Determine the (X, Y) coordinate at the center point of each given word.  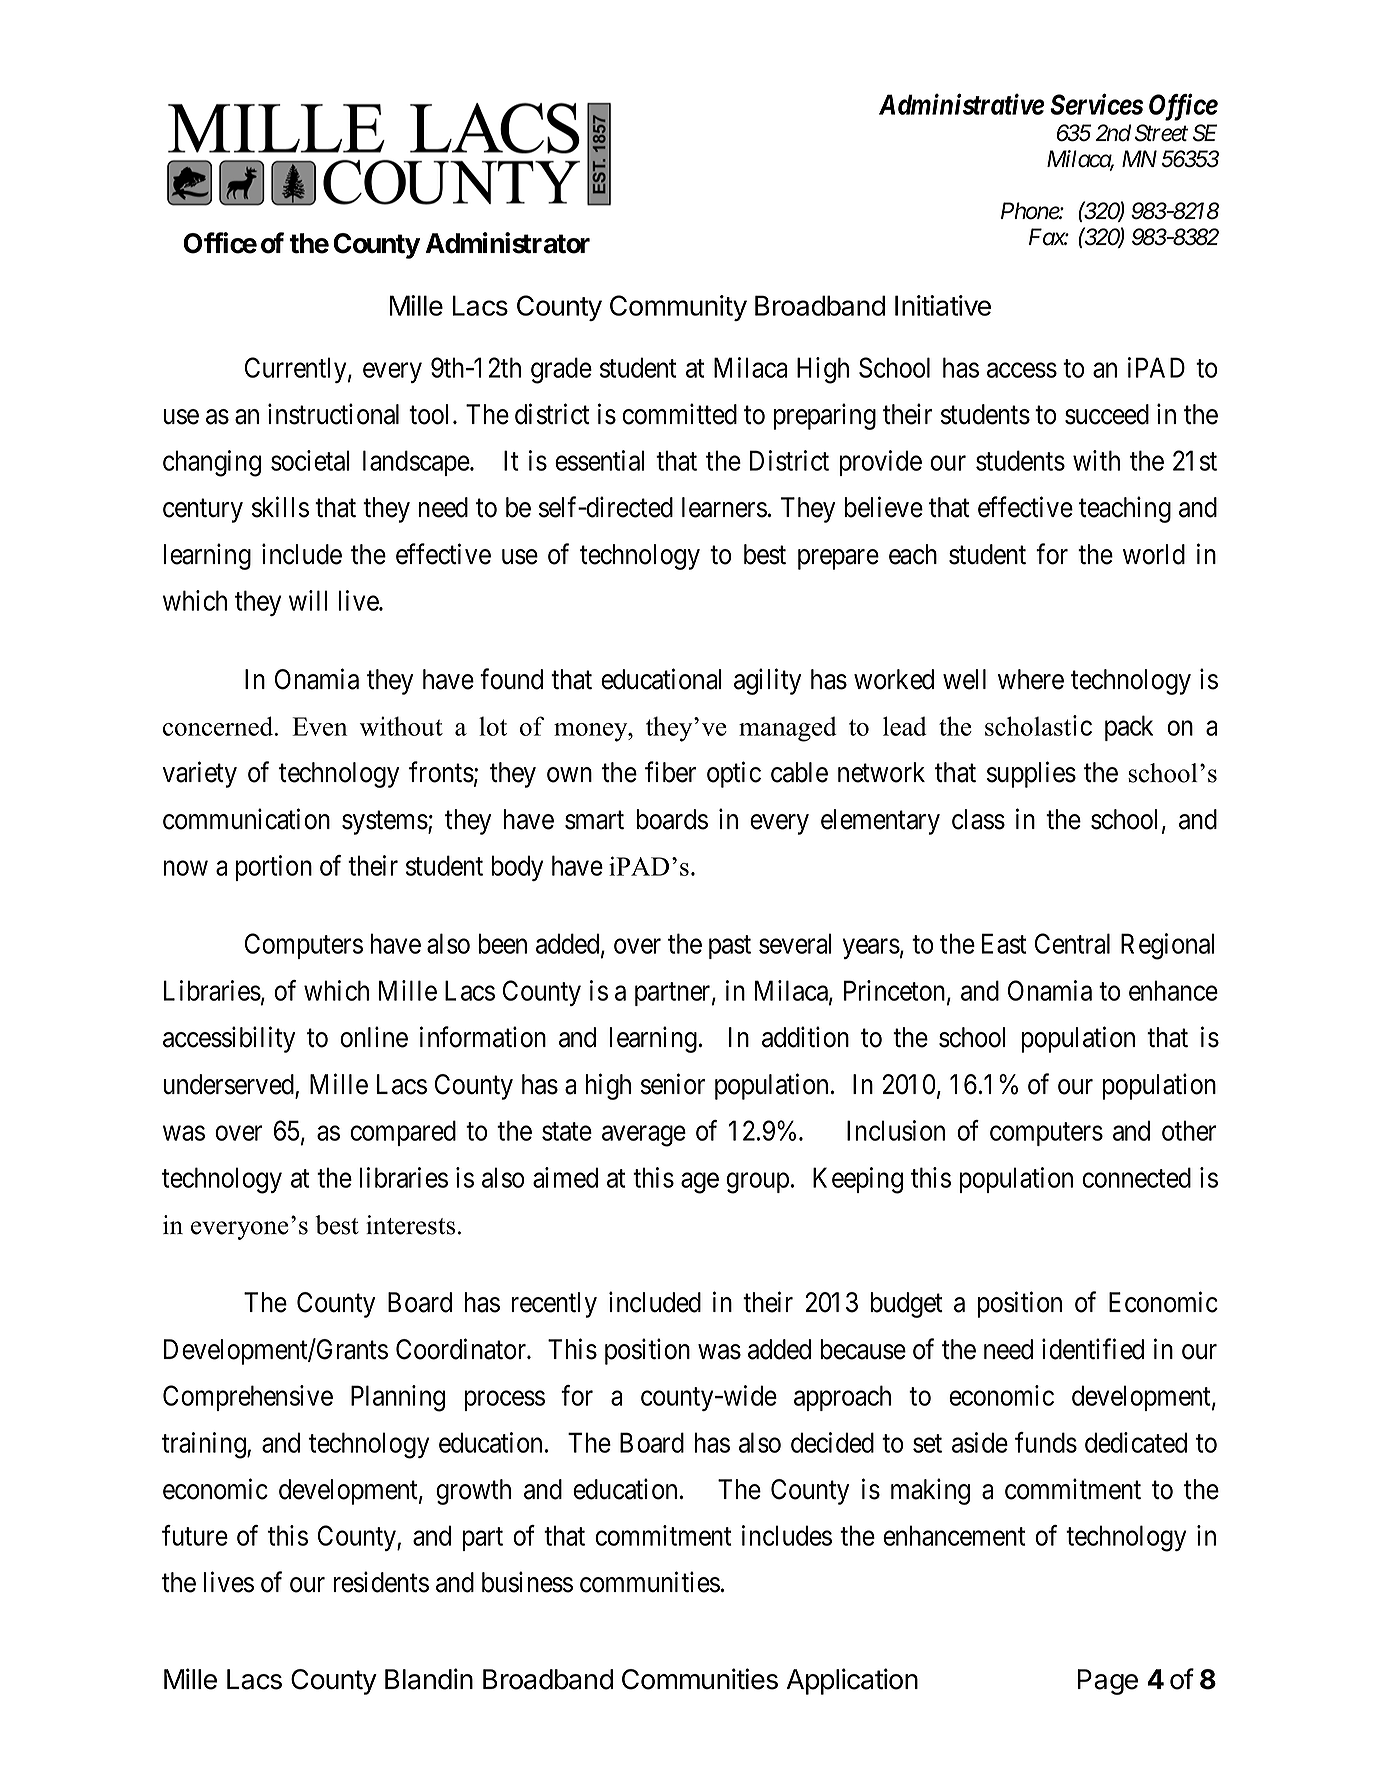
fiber (670, 772)
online (374, 1037)
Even (319, 726)
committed (679, 414)
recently (554, 1305)
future (195, 1535)
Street (1161, 133)
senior (673, 1084)
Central (1072, 943)
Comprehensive (248, 1398)
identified (1093, 1349)
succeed (1107, 414)
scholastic (1038, 725)
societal (310, 460)
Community (678, 308)
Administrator (507, 243)
